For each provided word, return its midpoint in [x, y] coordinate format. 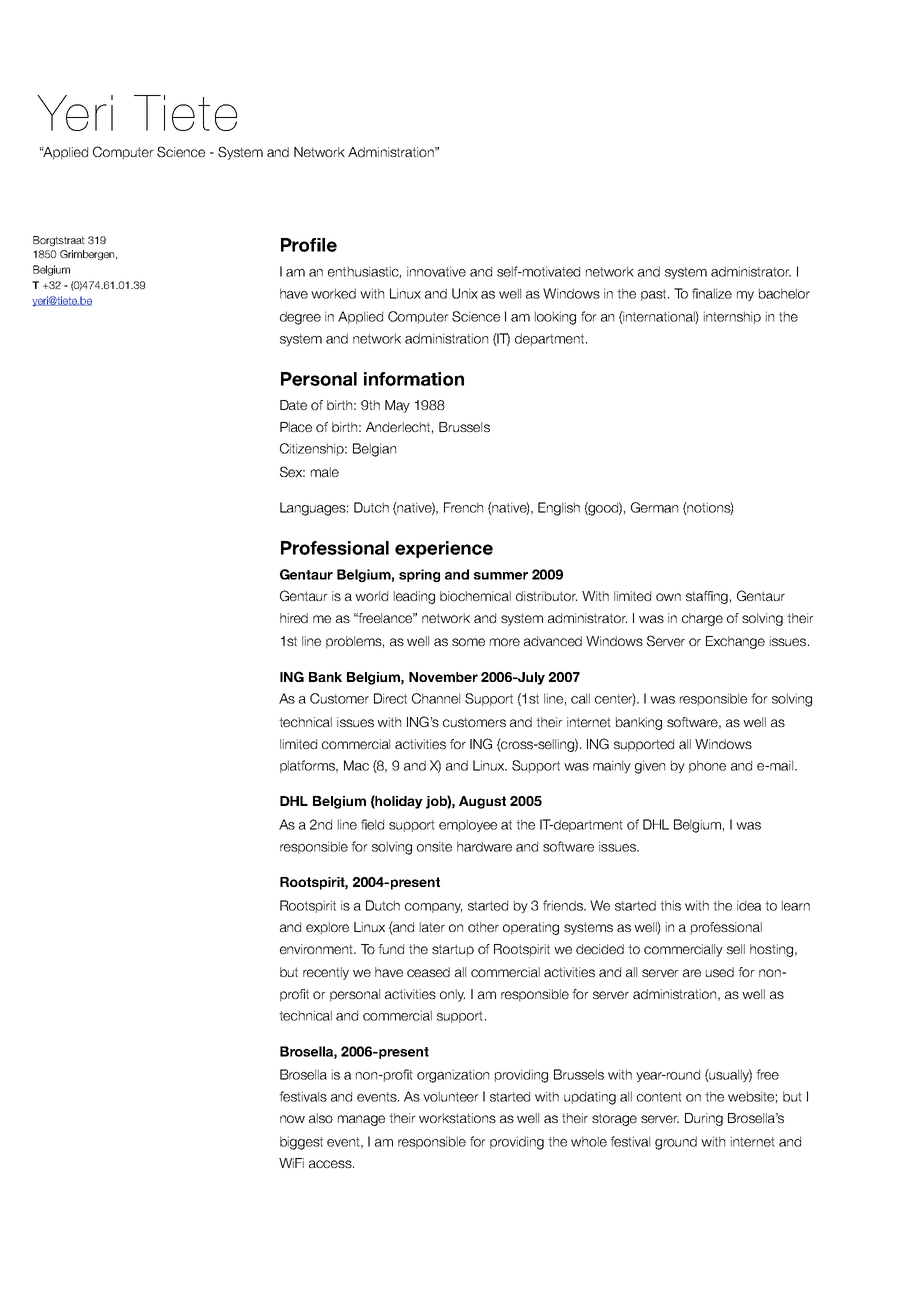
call [580, 698]
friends [564, 905]
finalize [712, 293]
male [325, 472]
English [559, 509]
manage [361, 1120]
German [654, 507]
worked [333, 293]
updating [590, 1098]
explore [327, 928]
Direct [390, 698]
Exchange [735, 642]
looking [555, 318]
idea [749, 905]
